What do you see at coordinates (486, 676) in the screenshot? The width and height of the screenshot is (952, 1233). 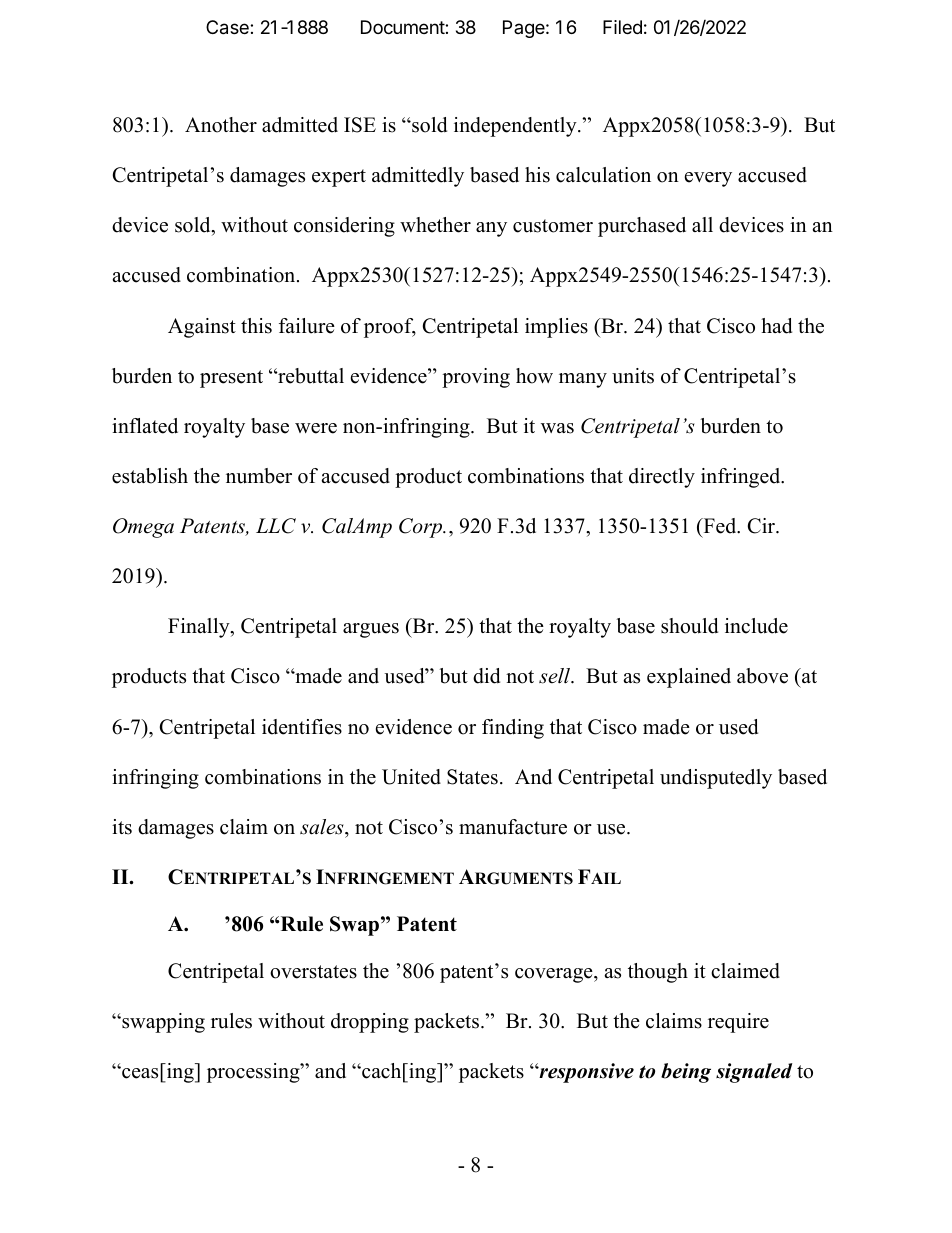 I see `did` at bounding box center [486, 676].
